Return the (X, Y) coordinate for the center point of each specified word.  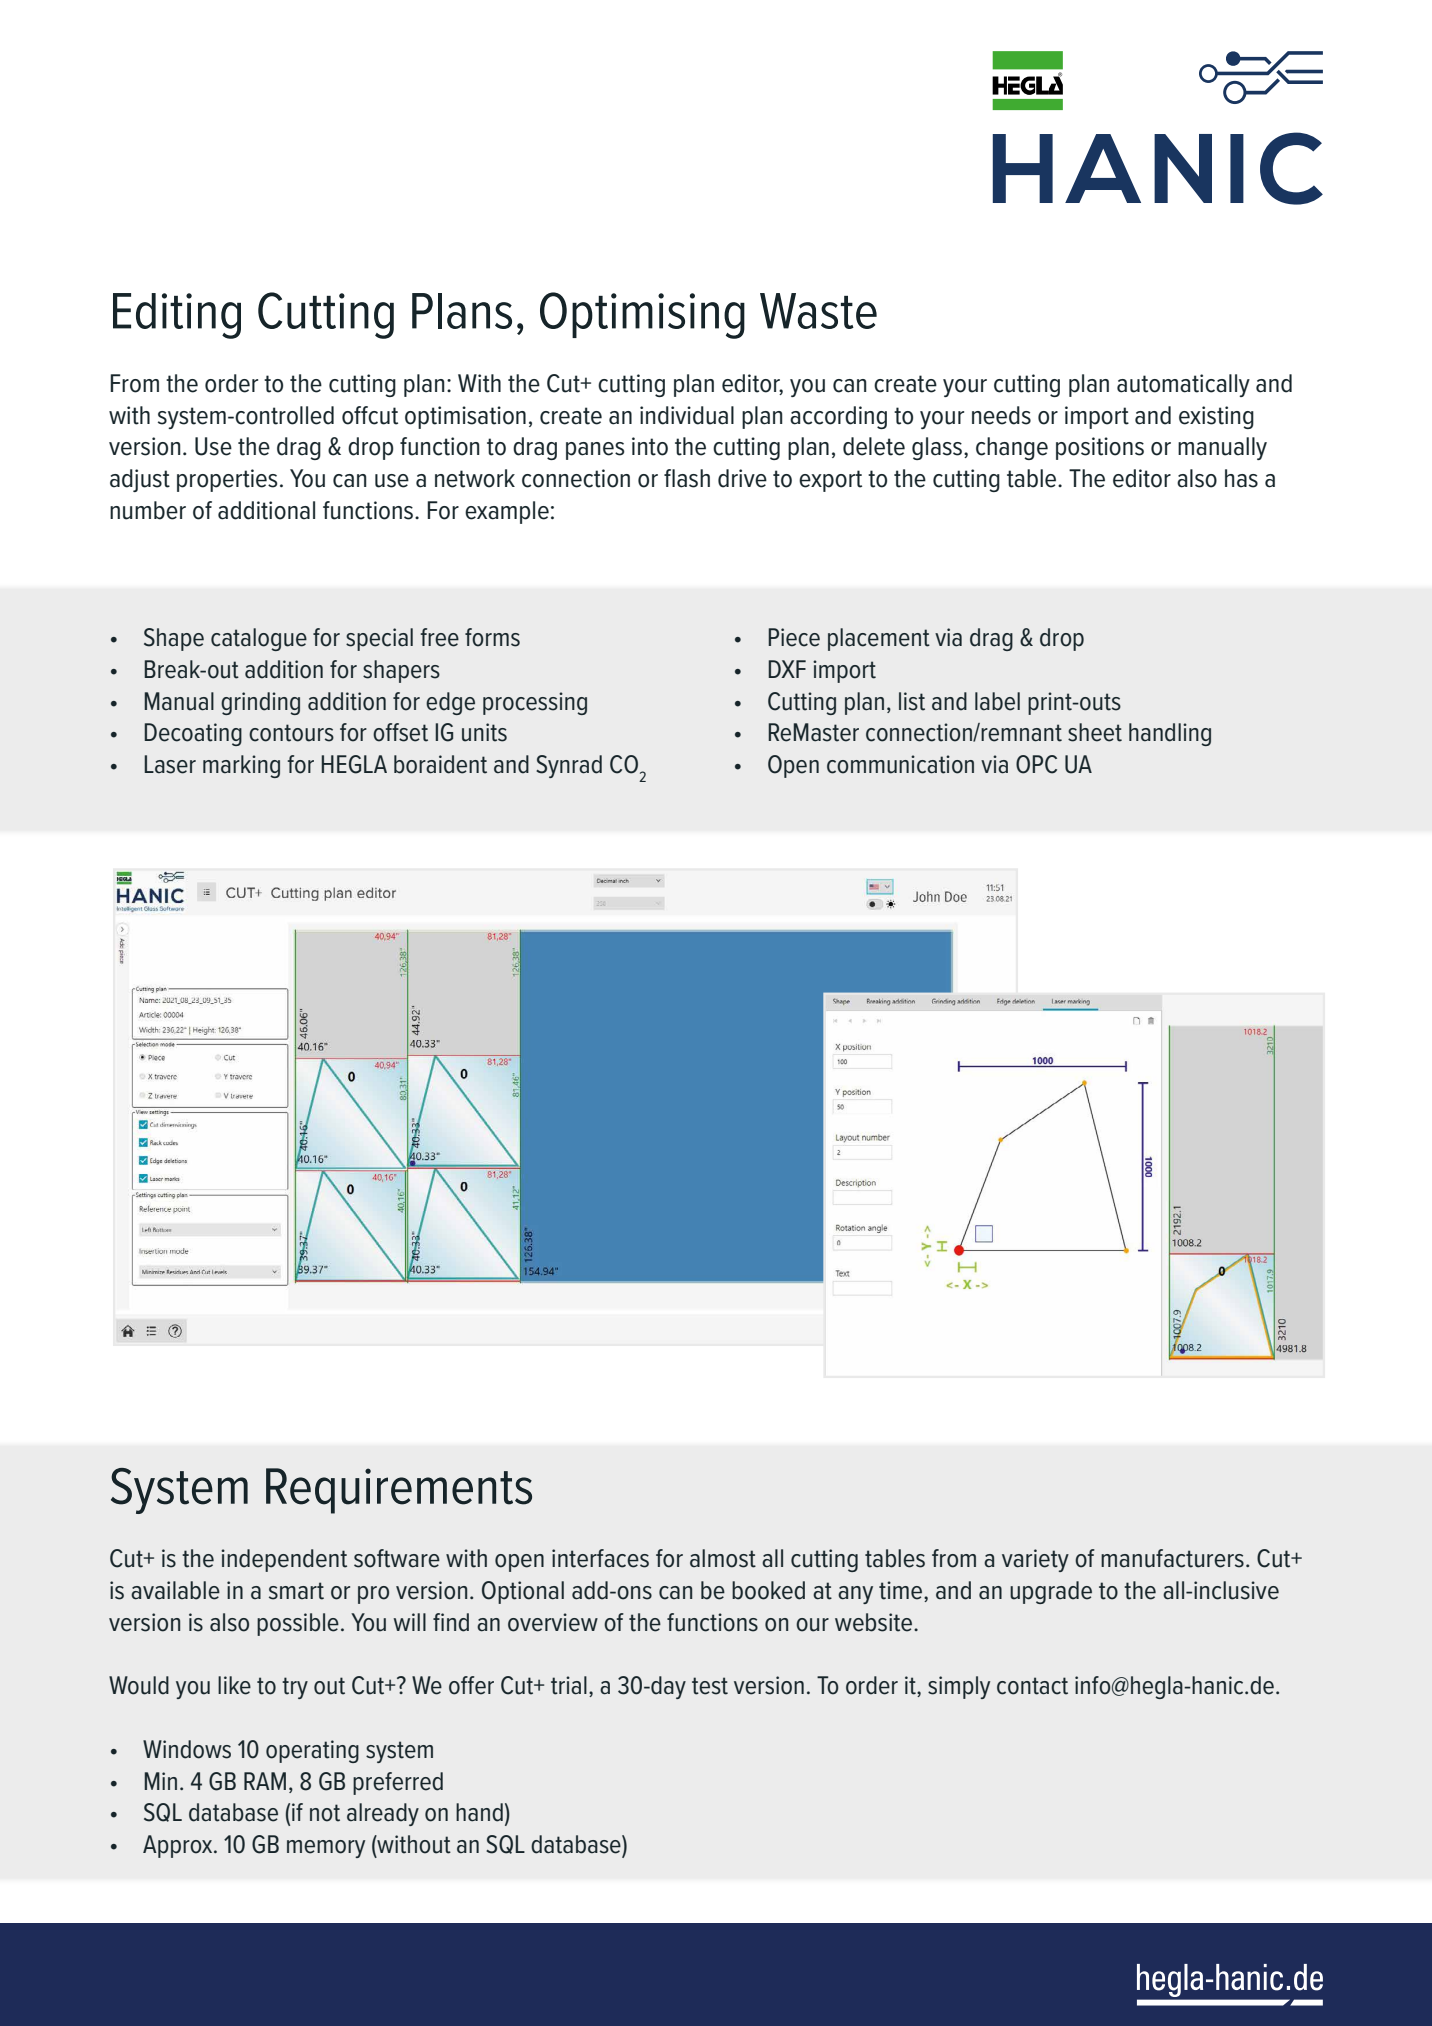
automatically (1183, 385)
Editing (177, 316)
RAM (265, 1781)
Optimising (642, 315)
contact (1032, 1686)
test (710, 1686)
